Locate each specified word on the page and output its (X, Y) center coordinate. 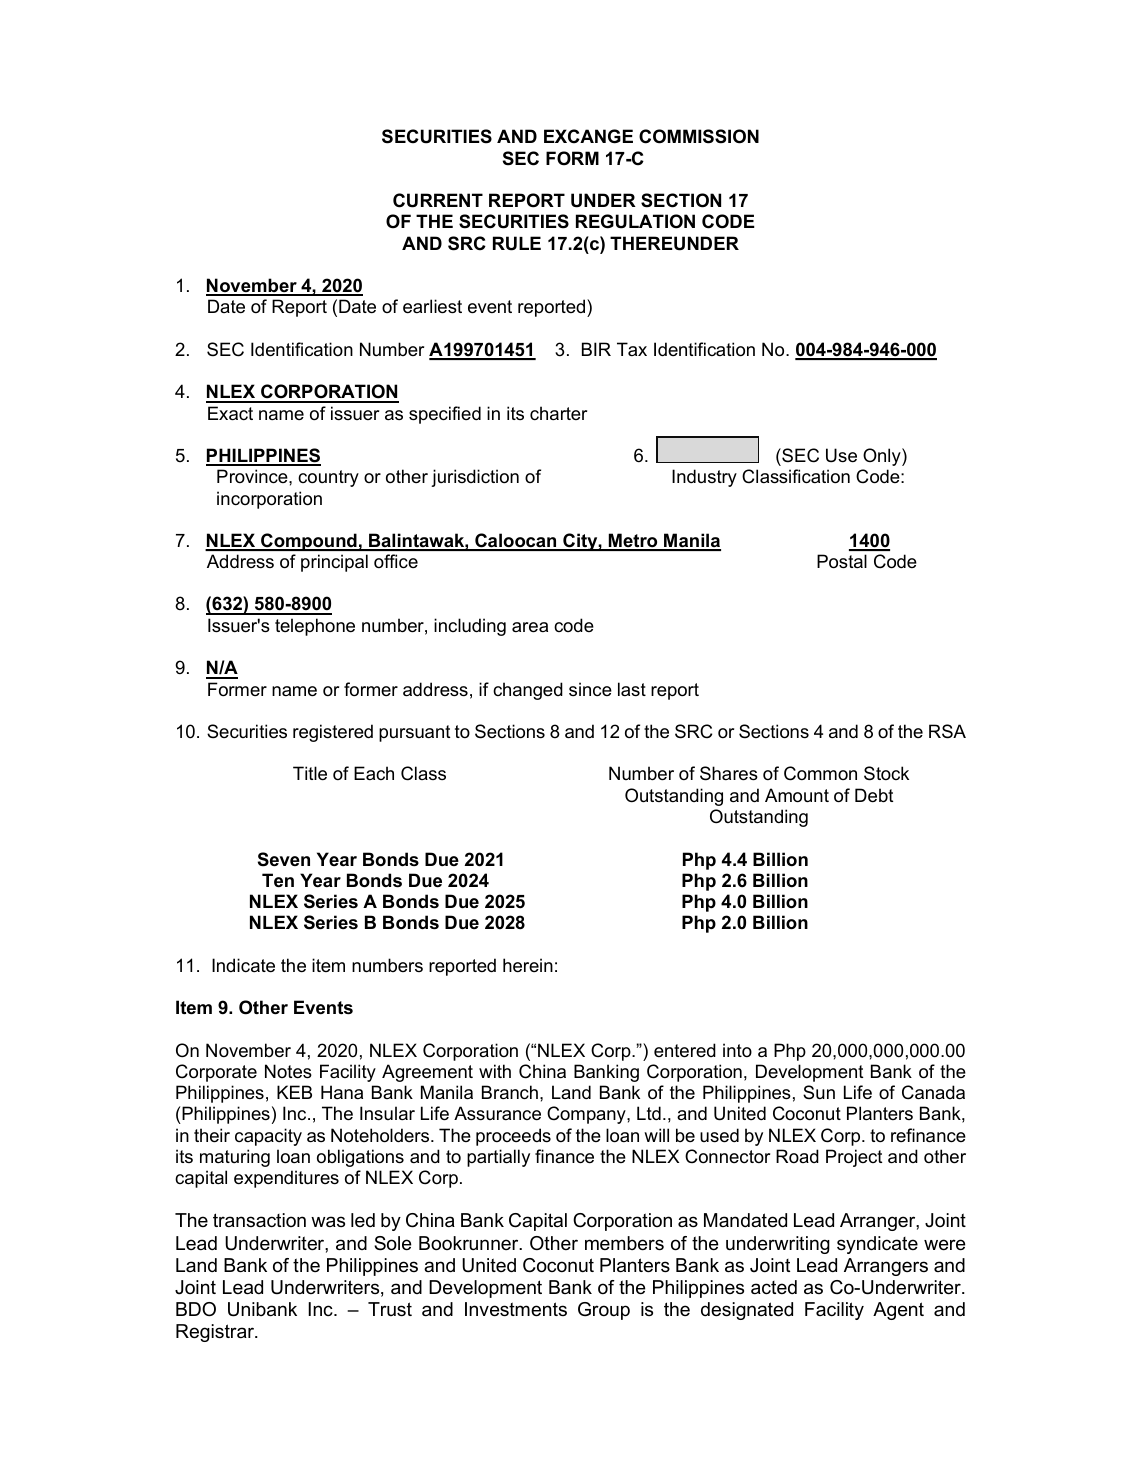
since (590, 689)
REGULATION (635, 221)
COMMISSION (699, 136)
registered (333, 733)
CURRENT (438, 200)
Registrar (216, 1333)
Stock (886, 773)
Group (604, 1311)
